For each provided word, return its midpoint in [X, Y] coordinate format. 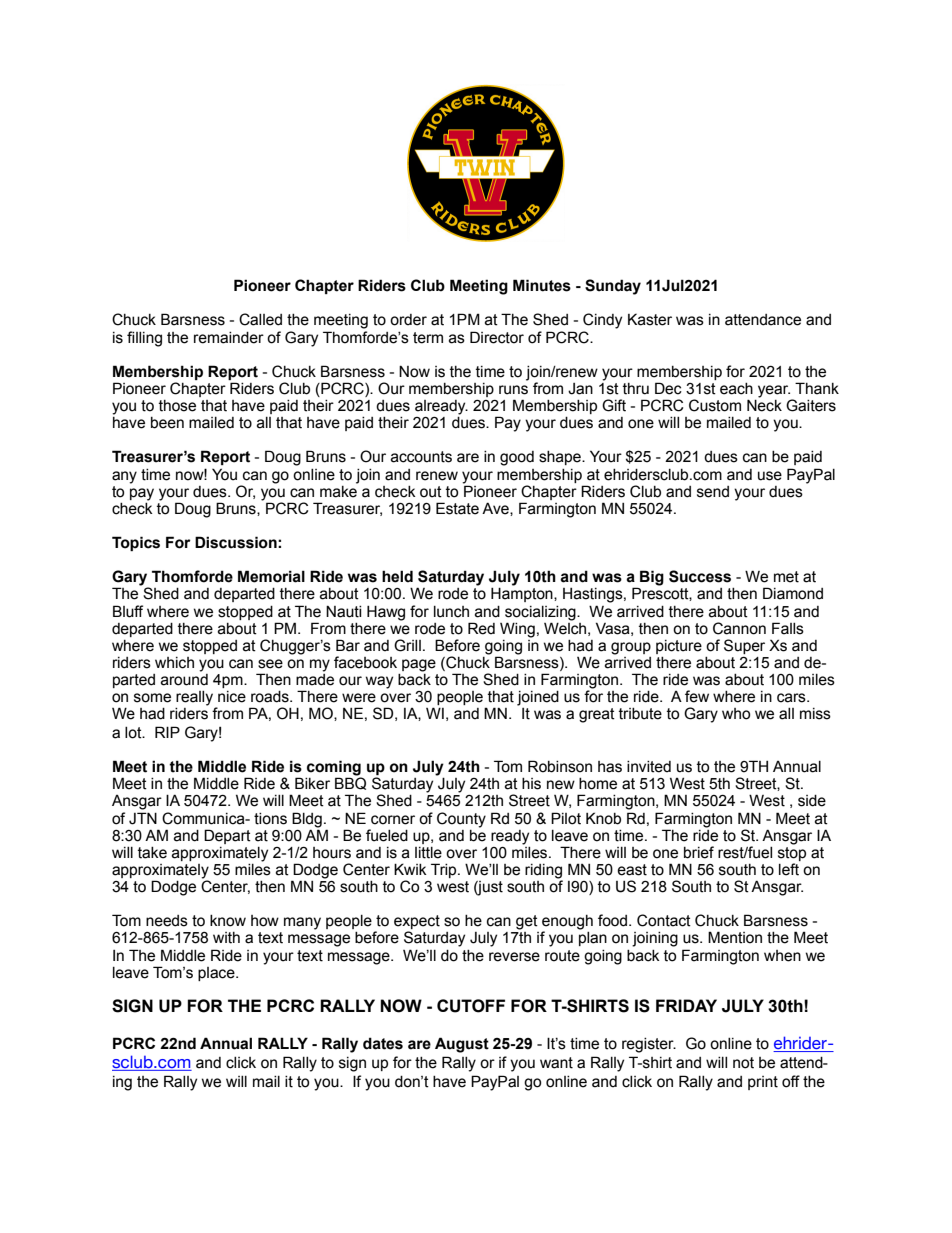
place [217, 974]
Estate [457, 508]
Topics [136, 543]
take [152, 853]
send [713, 492]
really [194, 698]
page [419, 665]
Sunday [613, 287]
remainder [229, 338]
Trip [445, 870]
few [697, 696]
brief [699, 852]
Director [497, 337]
